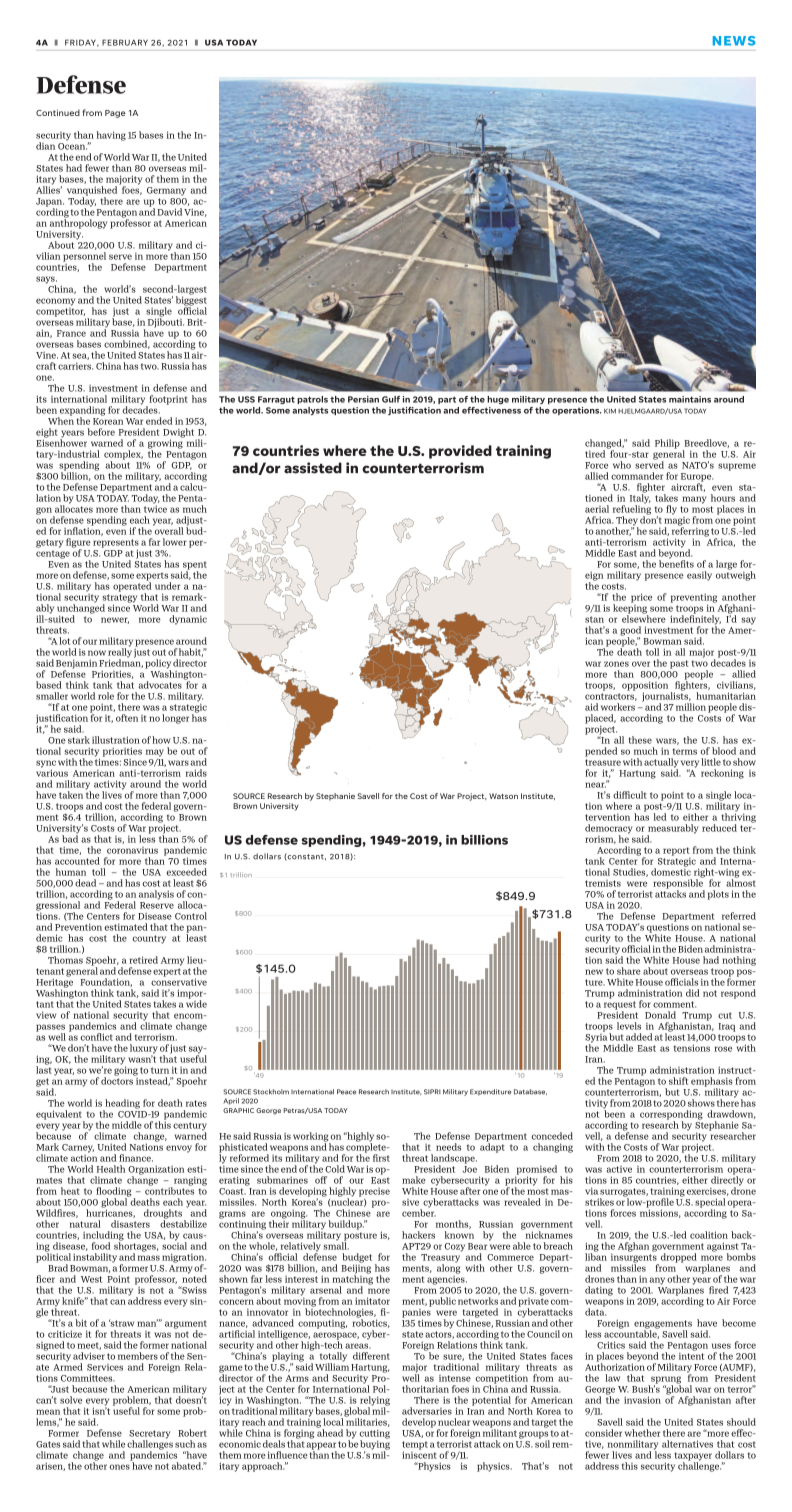  I want to click on invasion, so click(642, 1400).
